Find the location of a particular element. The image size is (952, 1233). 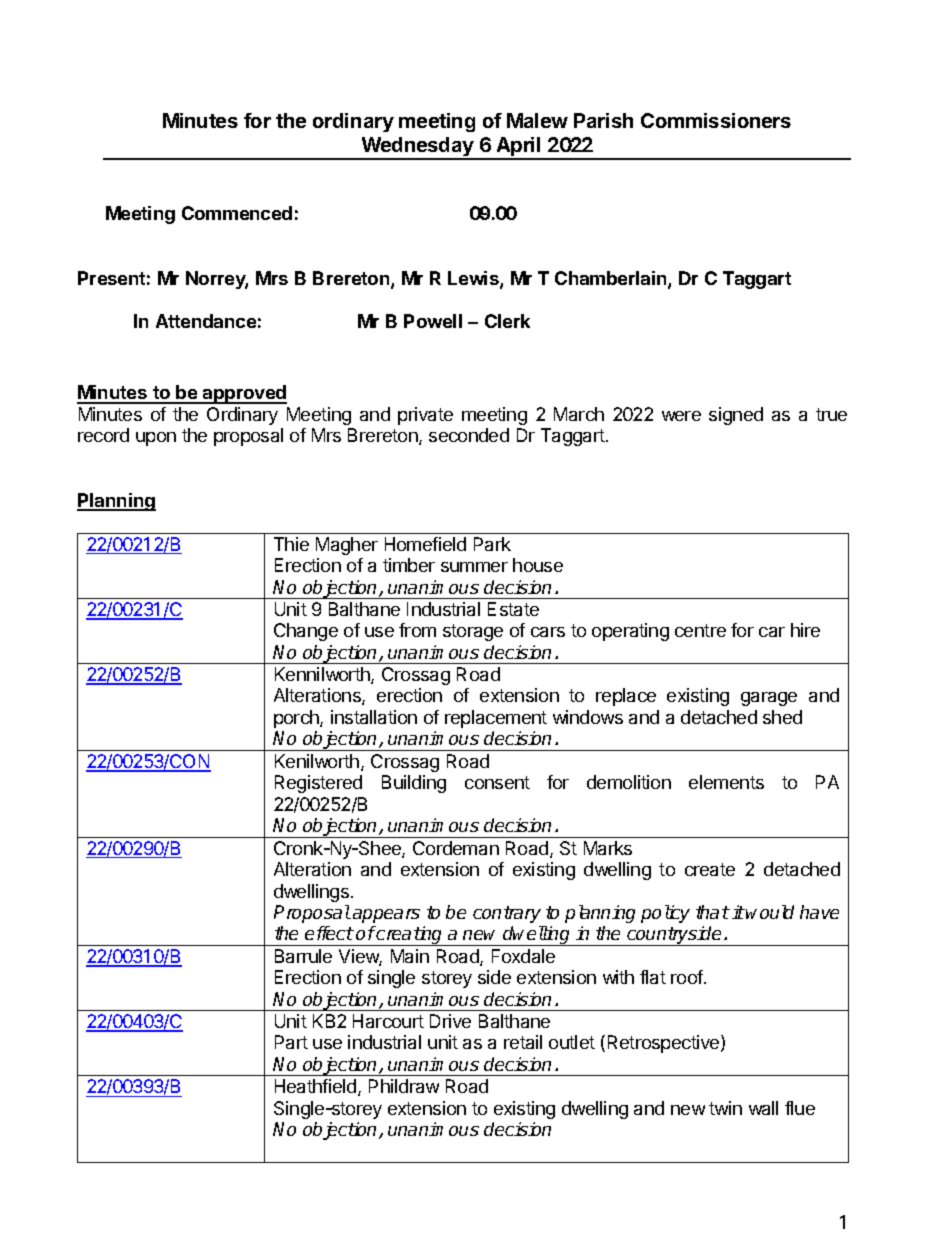

seconded is located at coordinates (469, 435).
